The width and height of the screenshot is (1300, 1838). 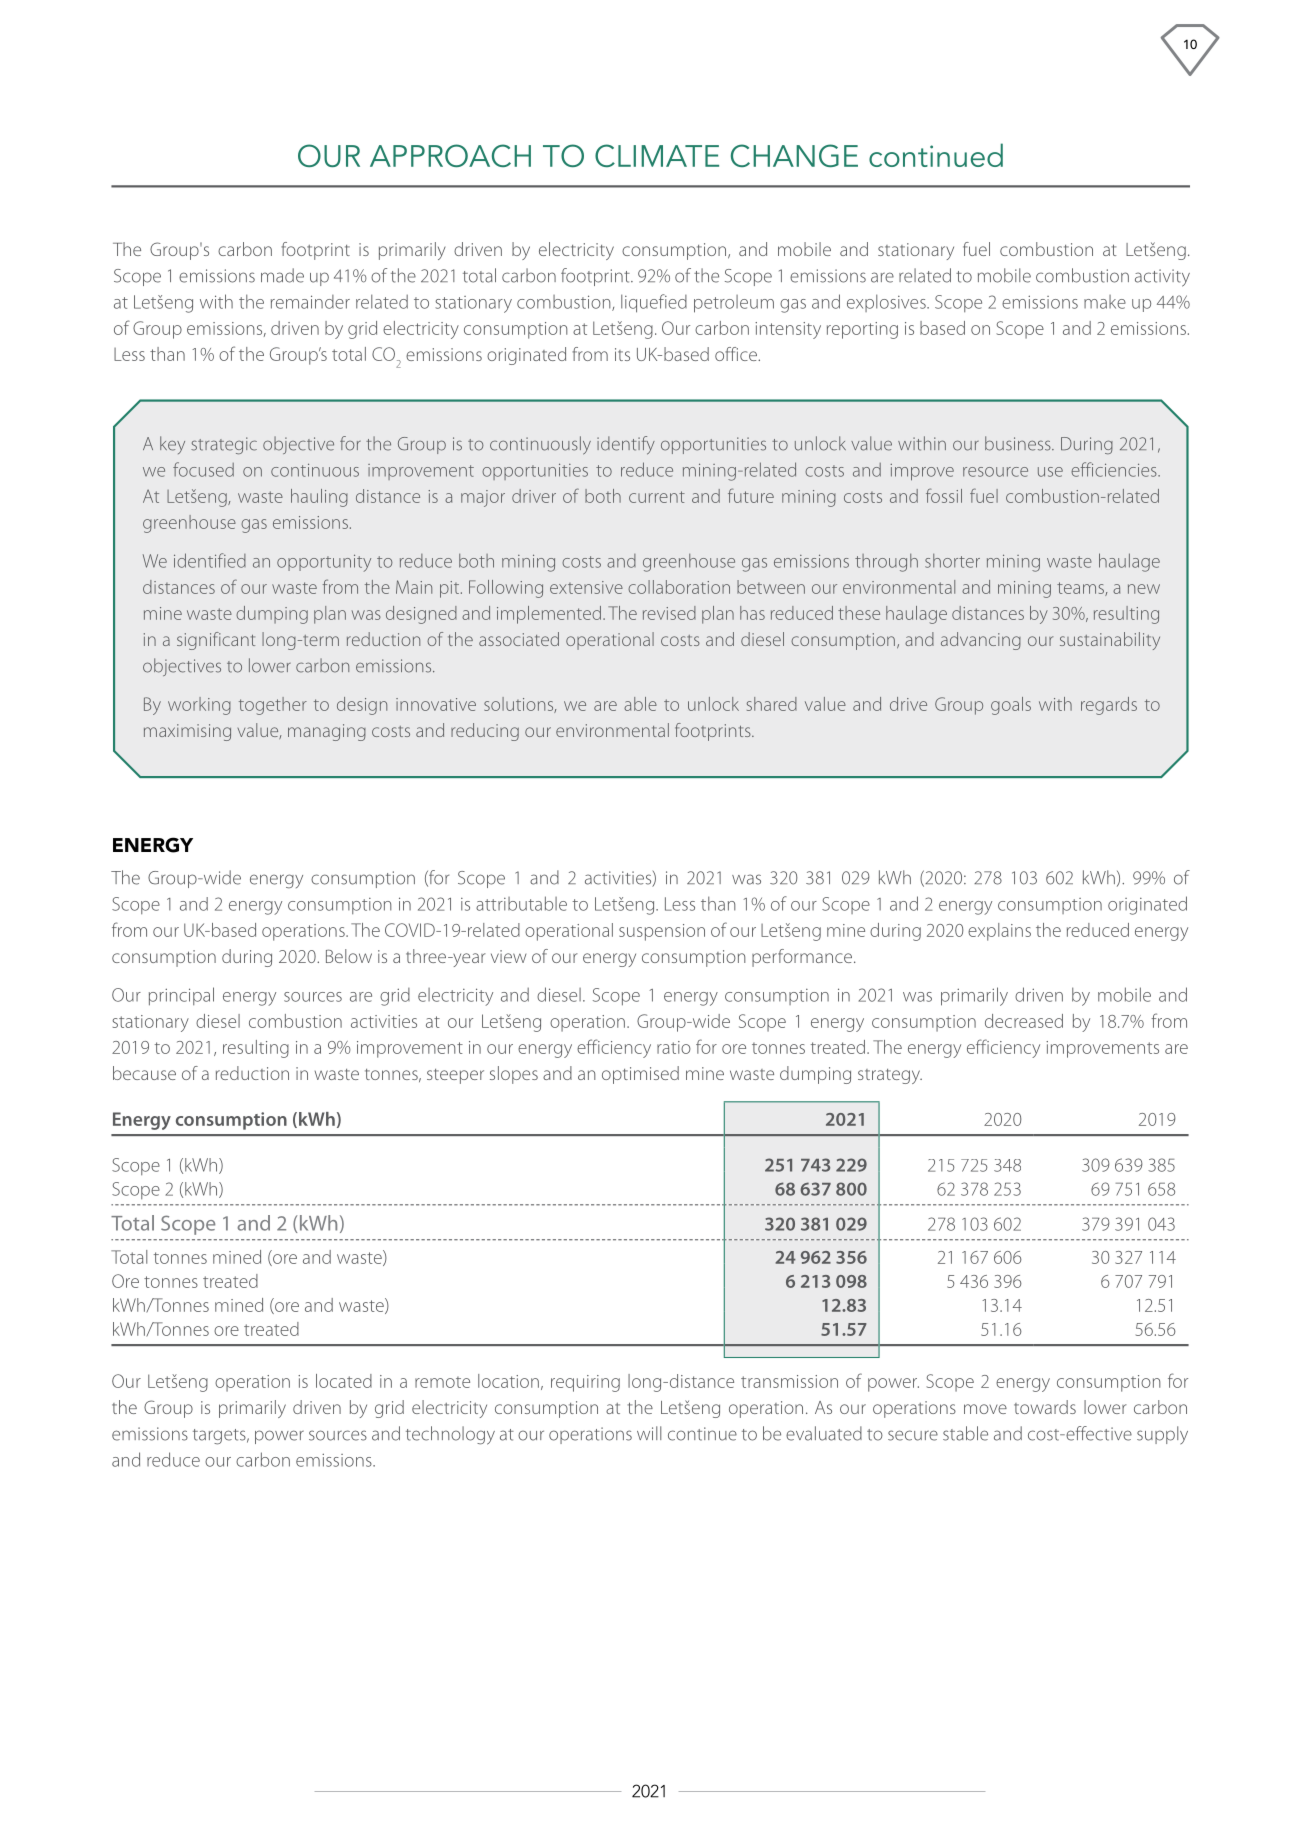 I want to click on shared, so click(x=772, y=704).
